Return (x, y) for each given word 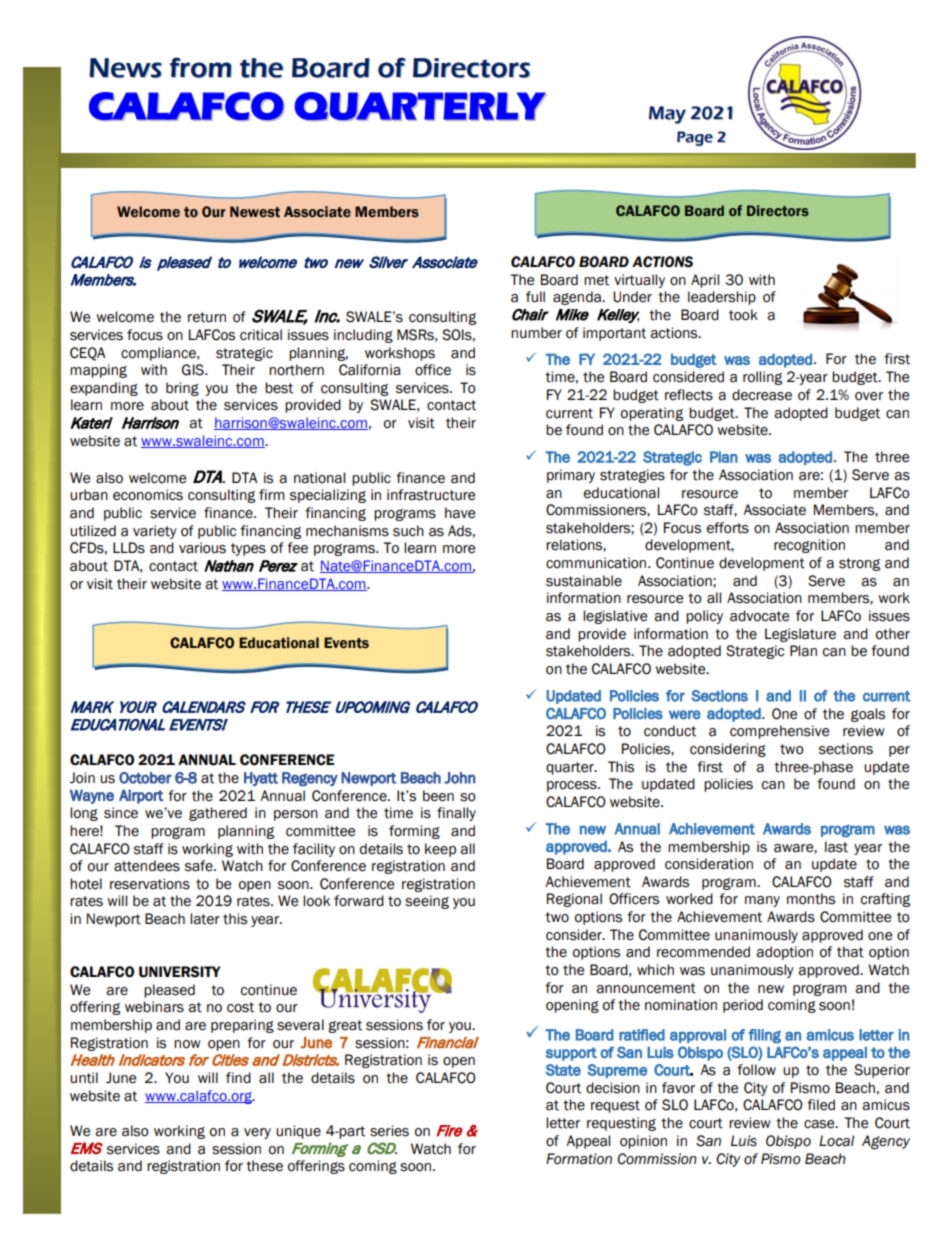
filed (821, 1105)
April (705, 281)
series (389, 1131)
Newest (255, 212)
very (257, 1133)
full (535, 297)
